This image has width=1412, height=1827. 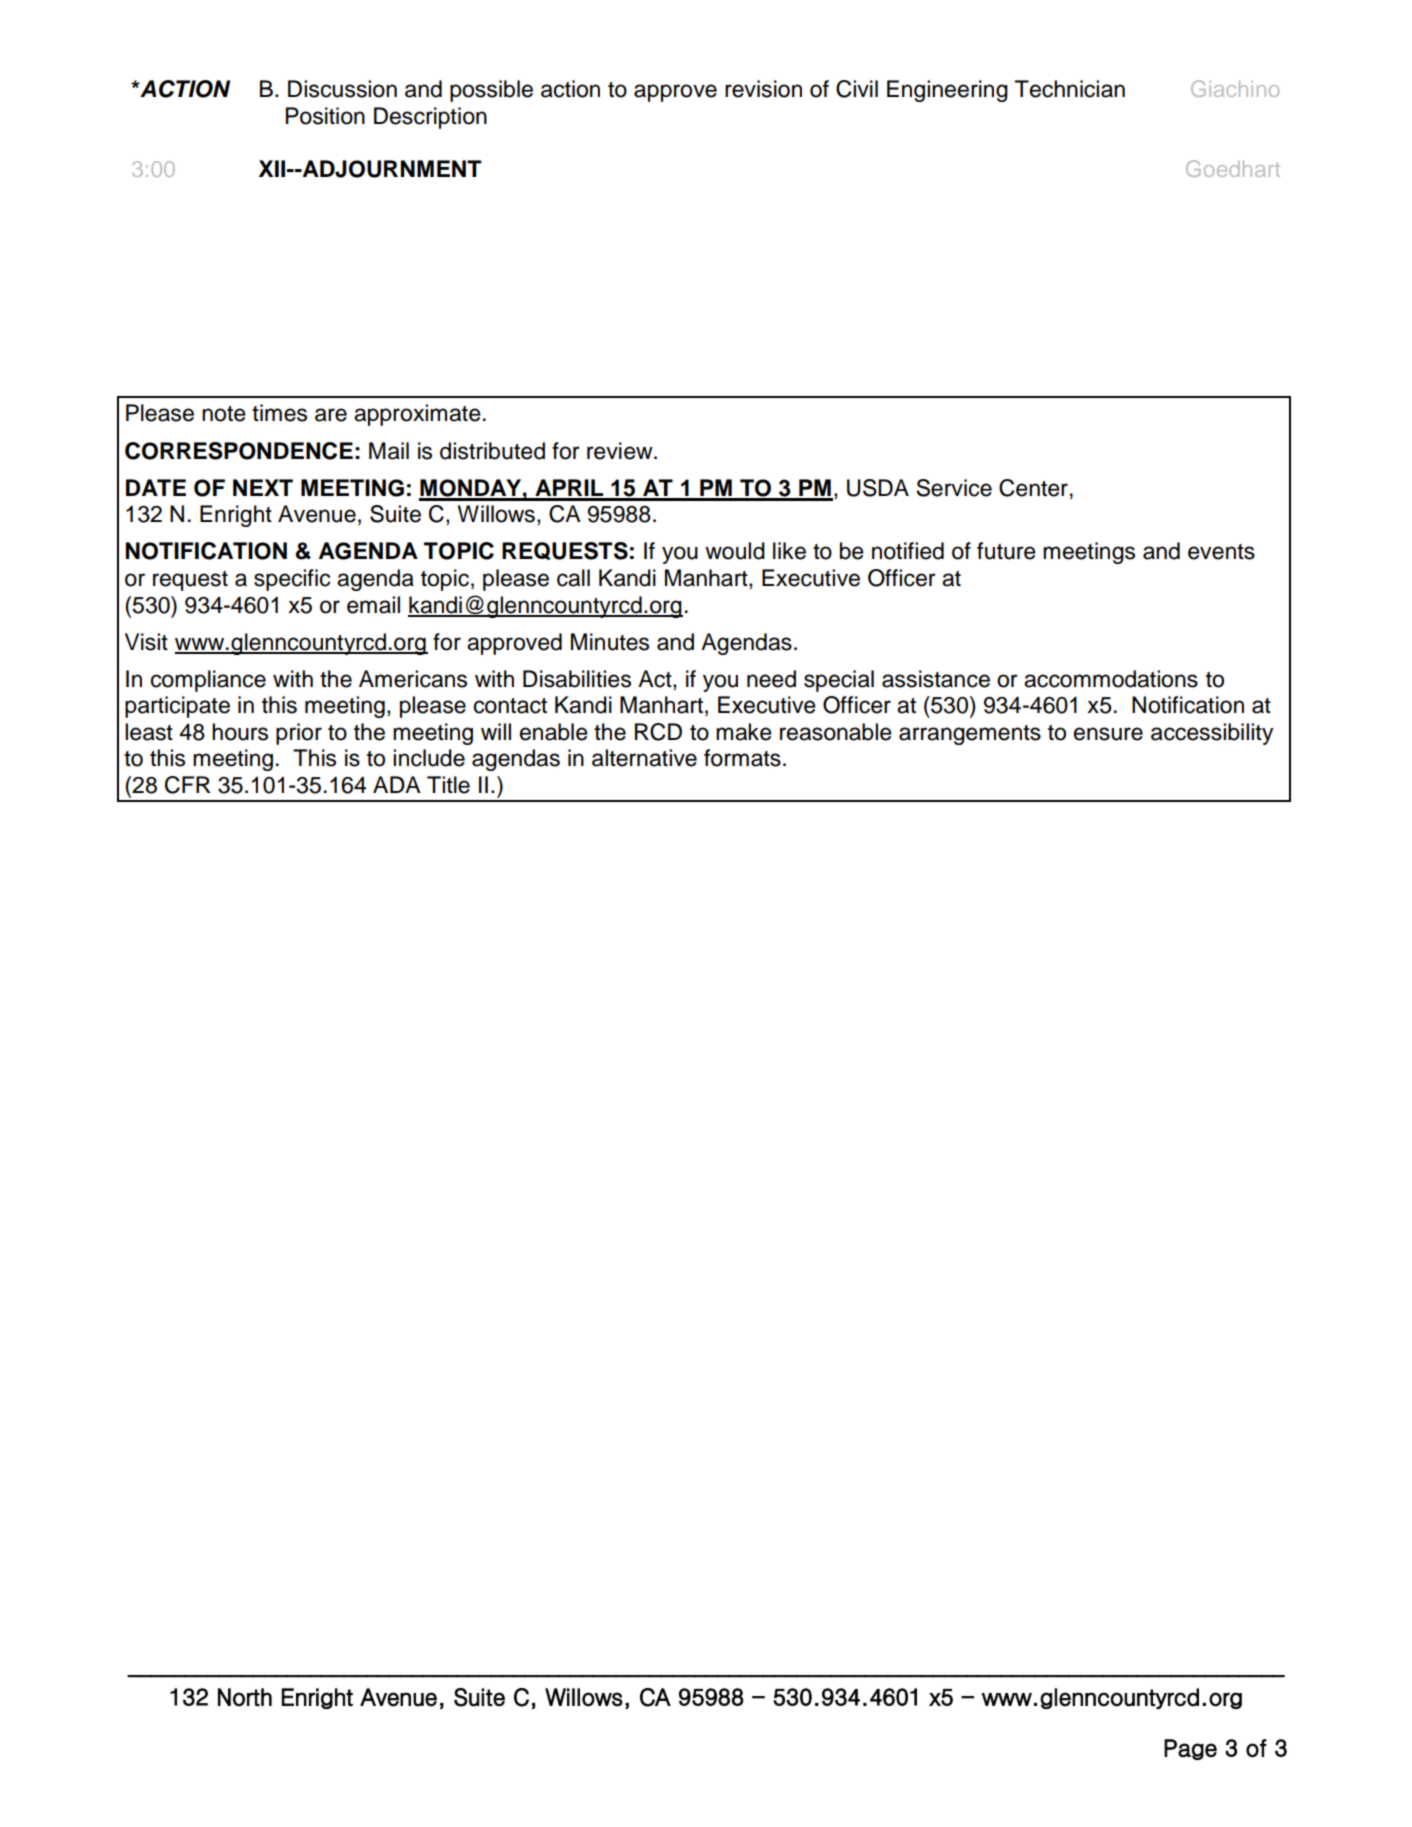 I want to click on revision, so click(x=763, y=89).
